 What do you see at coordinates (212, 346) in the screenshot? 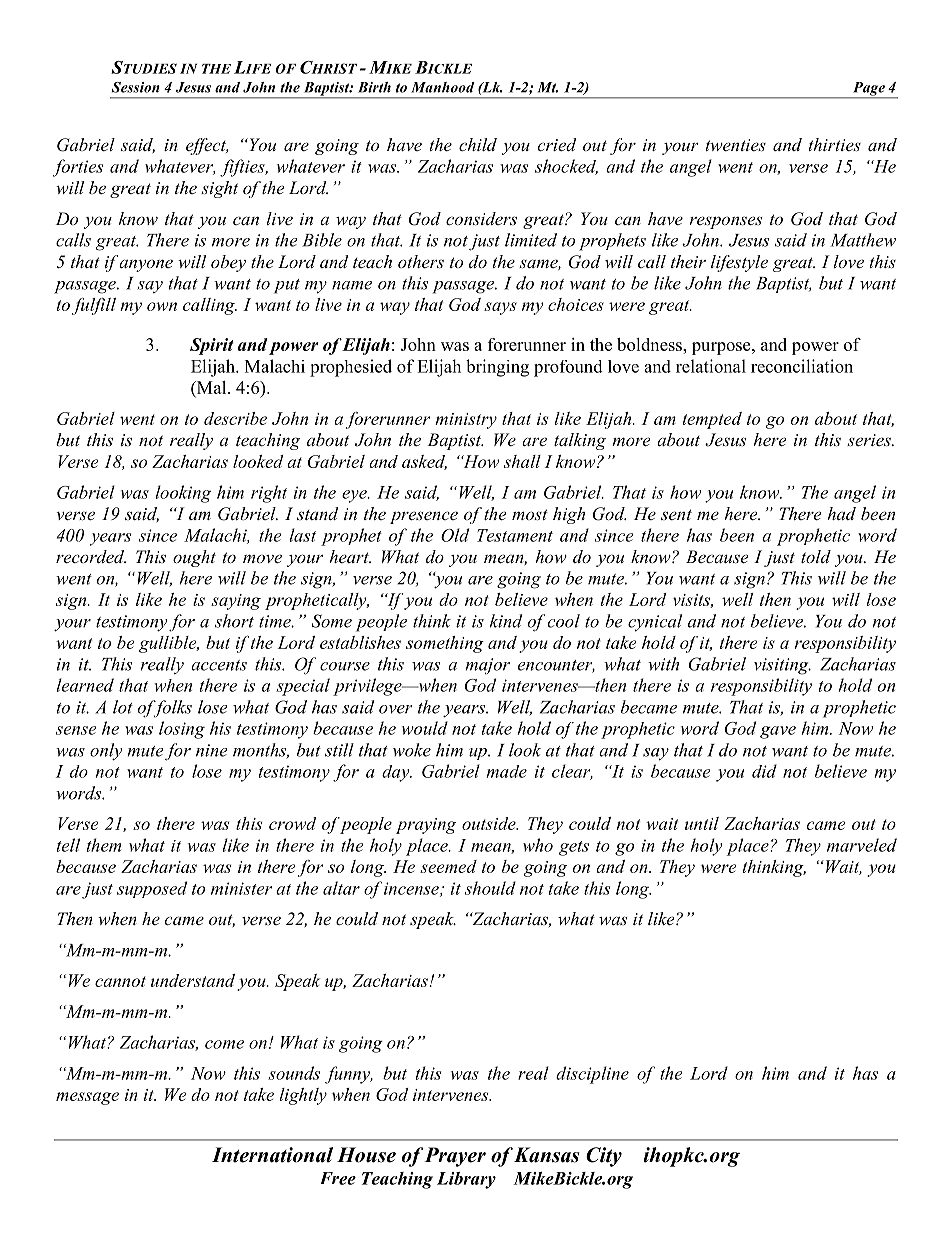
I see `Spirit` at bounding box center [212, 346].
